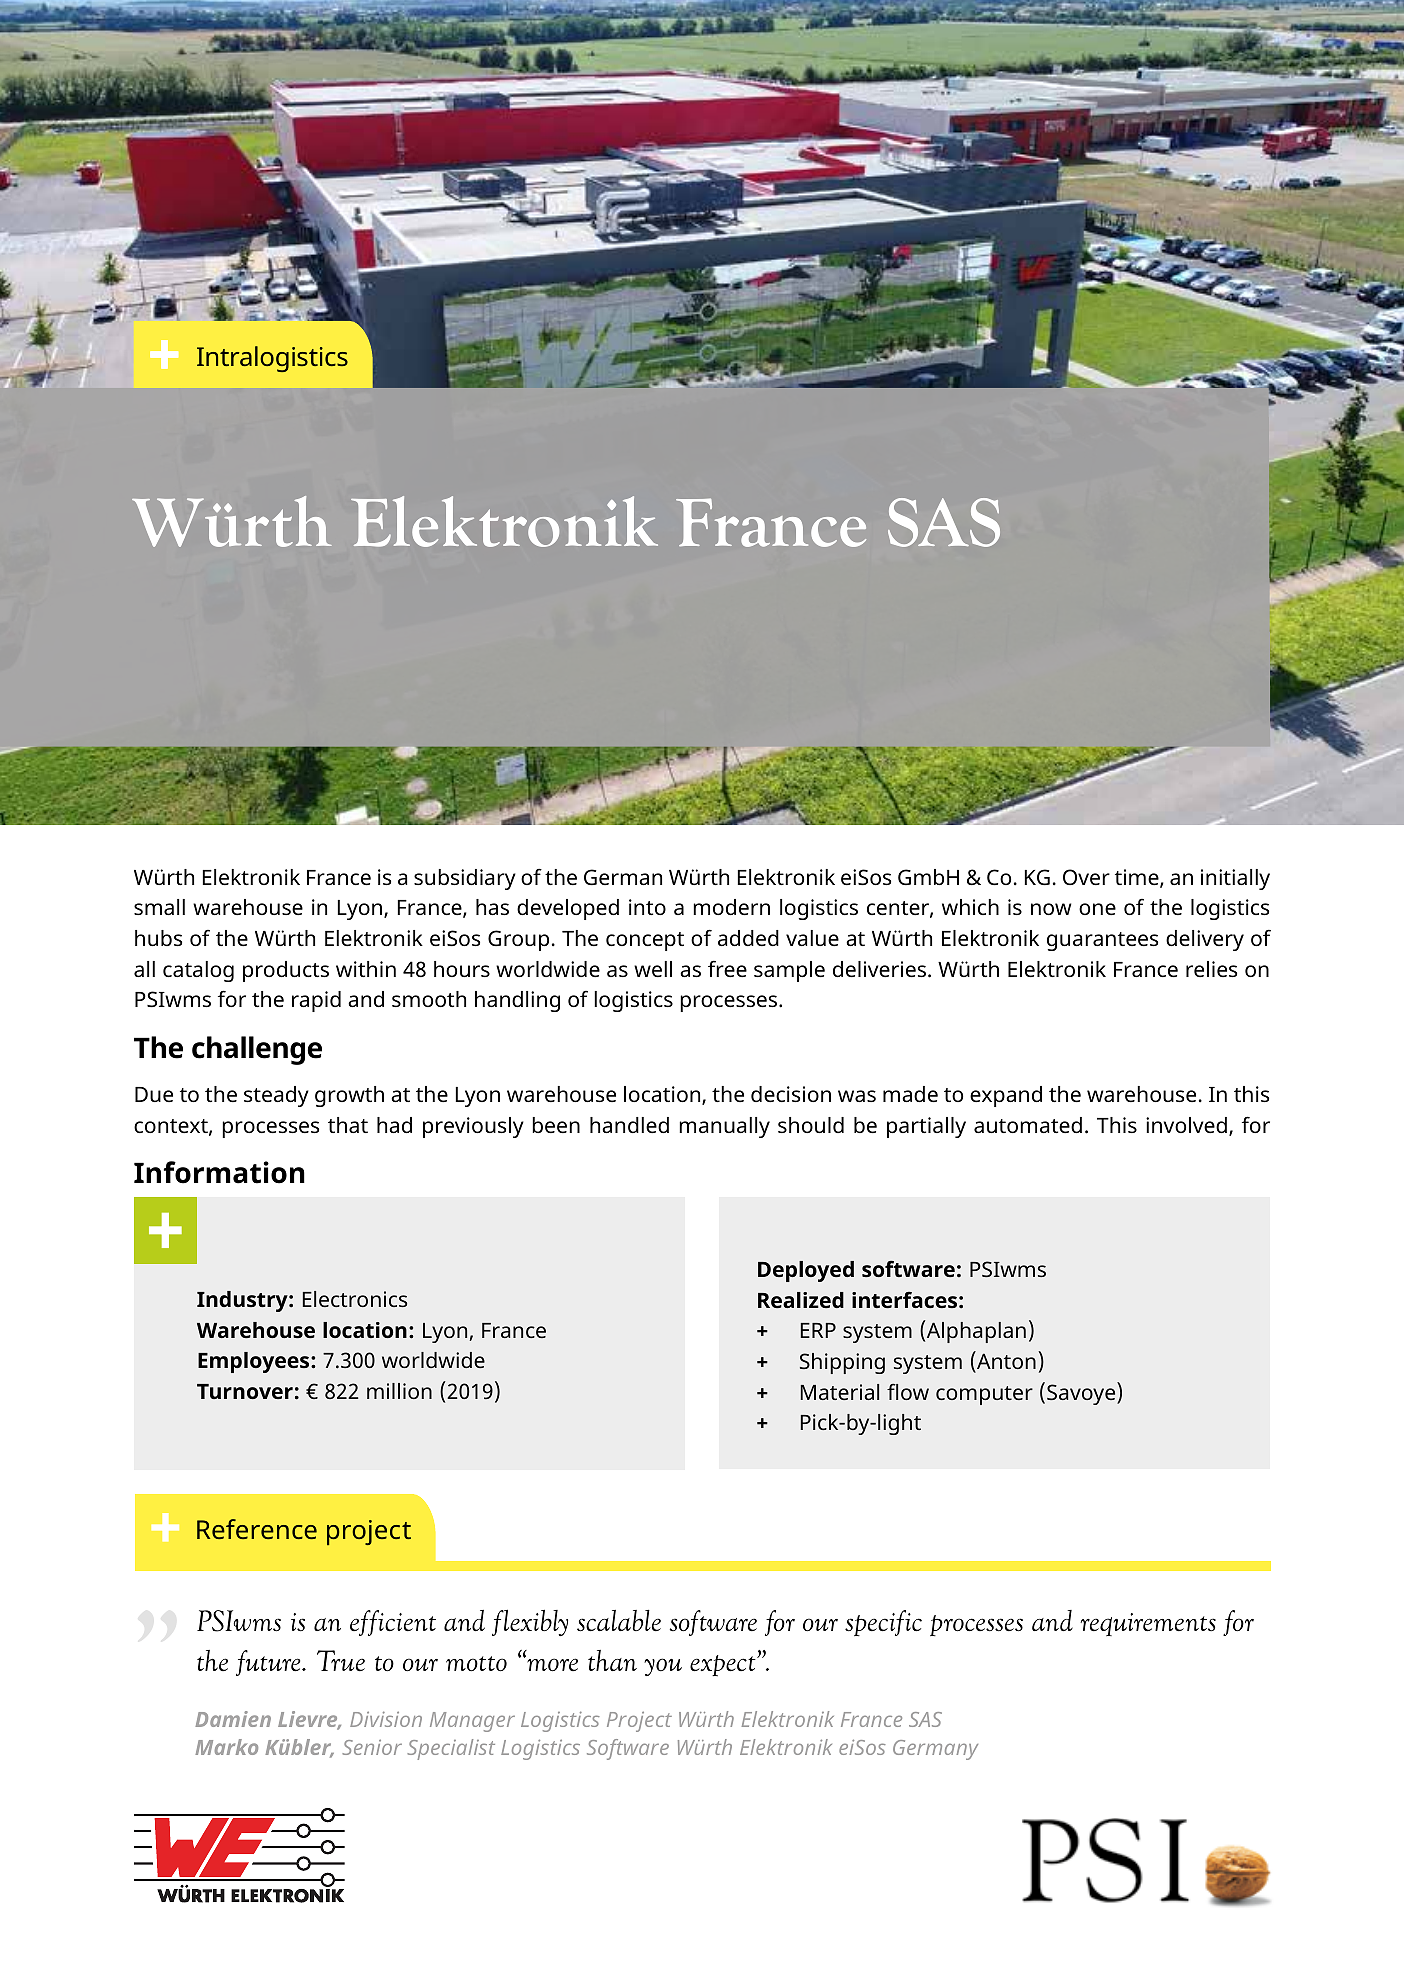 The height and width of the screenshot is (1986, 1404). I want to click on manually, so click(724, 1127).
